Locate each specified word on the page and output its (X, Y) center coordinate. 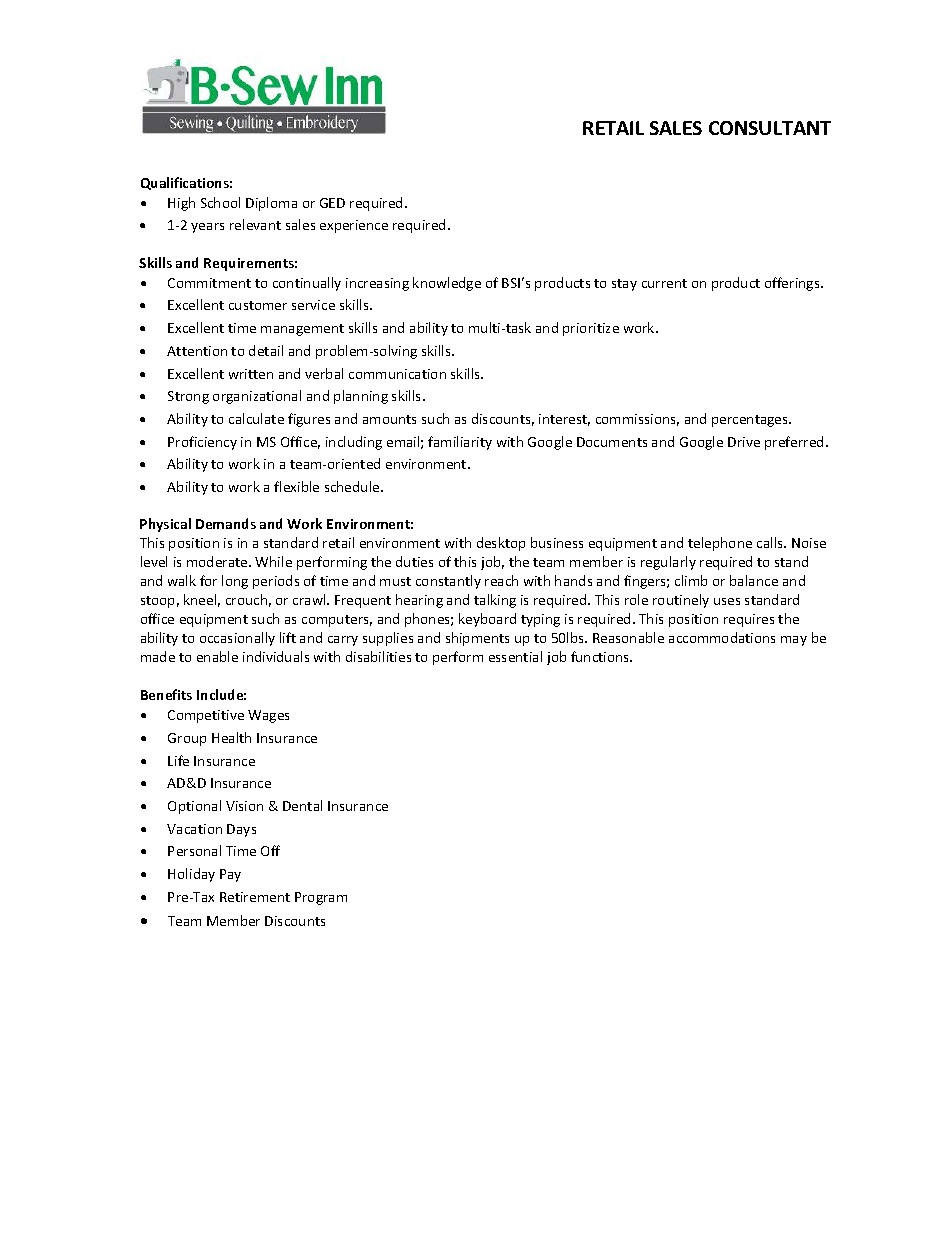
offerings (793, 284)
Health (231, 737)
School (220, 202)
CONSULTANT (770, 128)
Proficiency (202, 443)
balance (754, 580)
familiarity (460, 443)
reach (501, 580)
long (235, 582)
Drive (744, 442)
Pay (230, 875)
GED (332, 203)
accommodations (722, 637)
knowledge (447, 284)
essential (515, 656)
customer (258, 305)
